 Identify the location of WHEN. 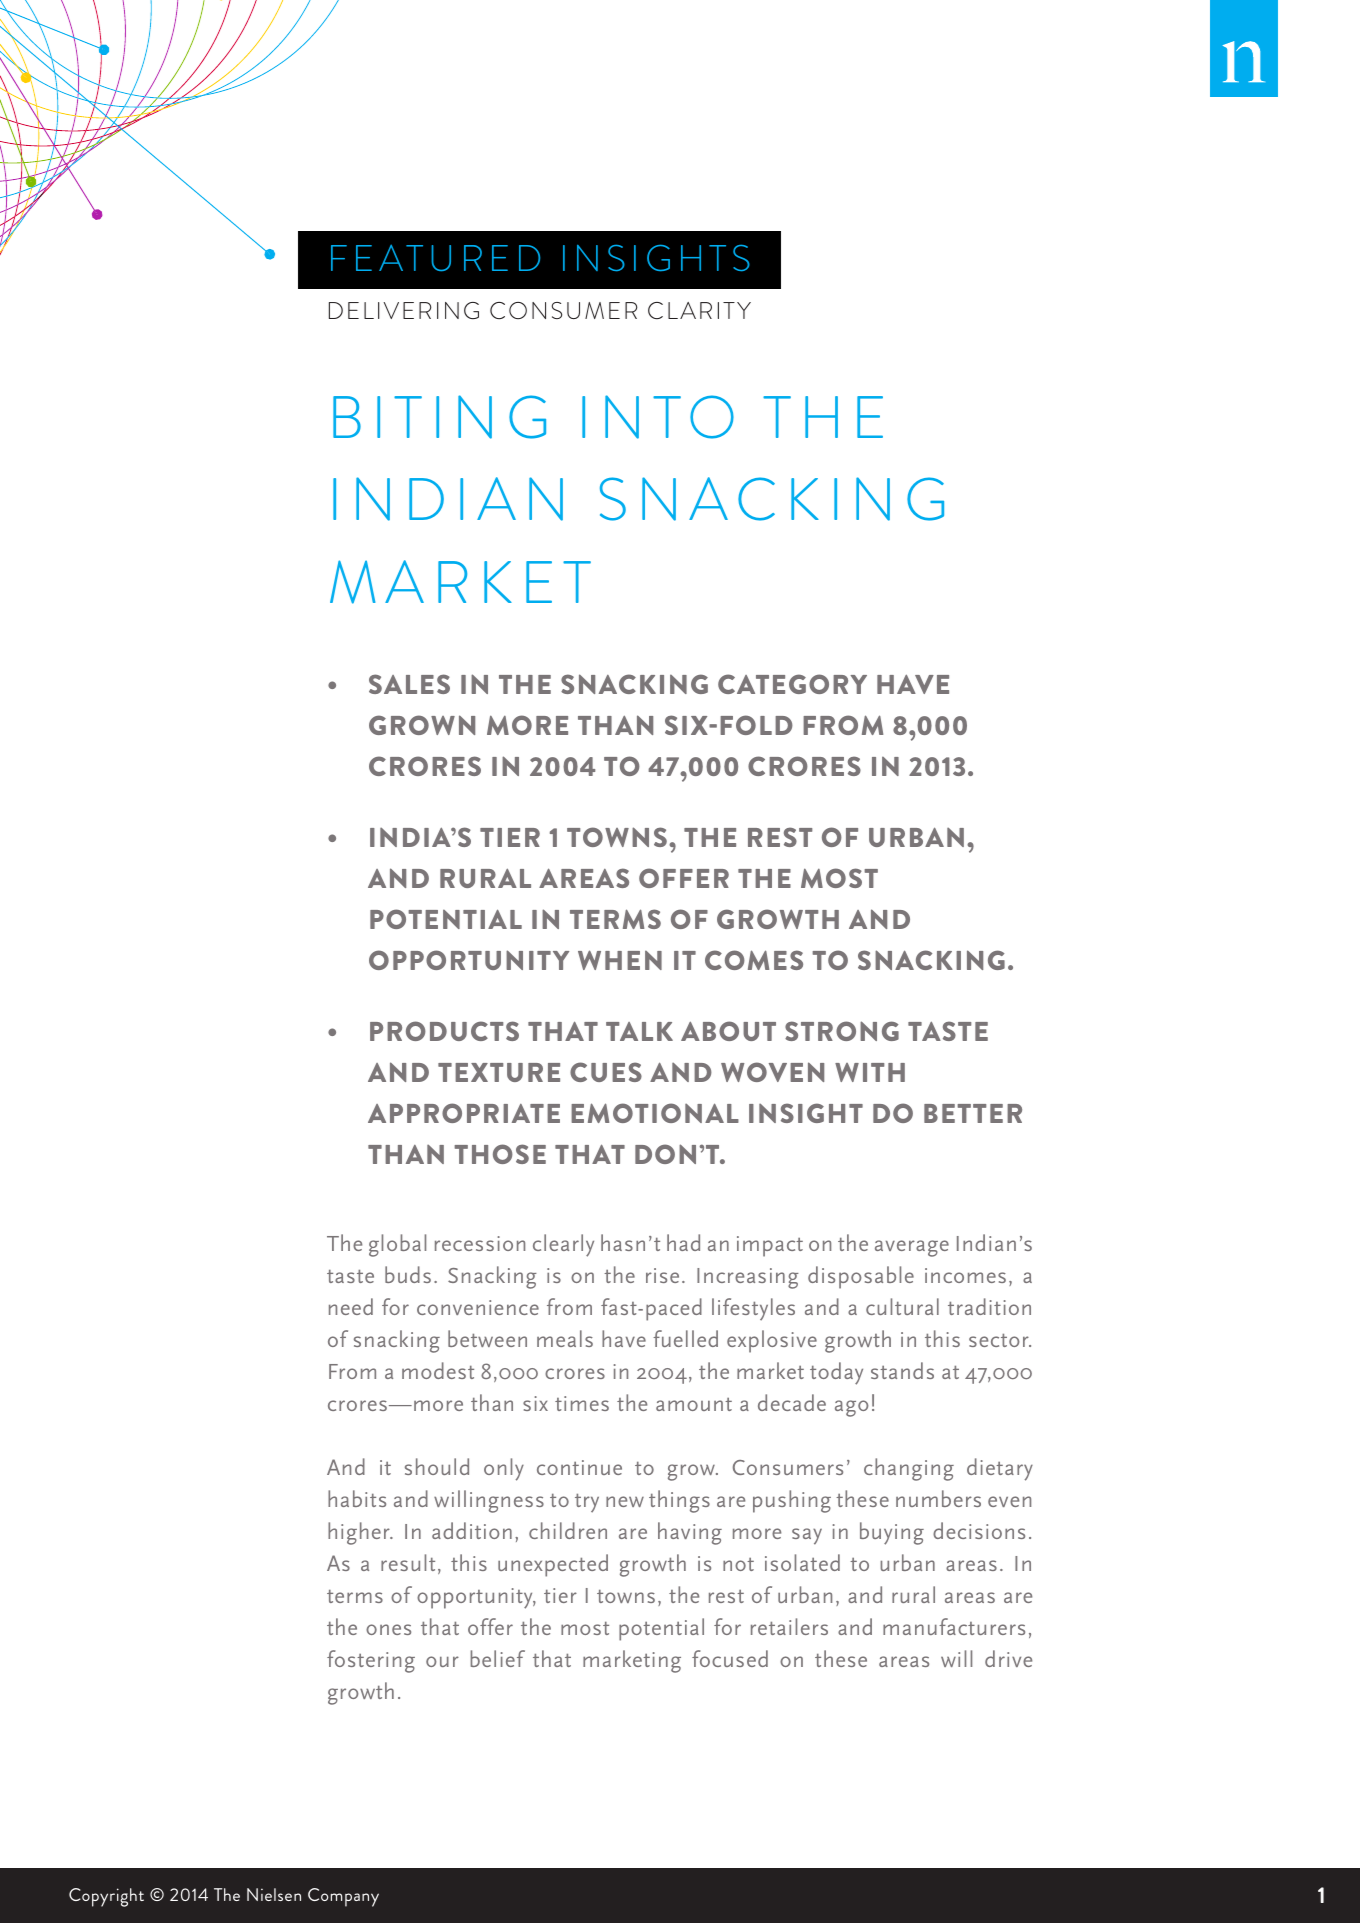
(620, 960).
